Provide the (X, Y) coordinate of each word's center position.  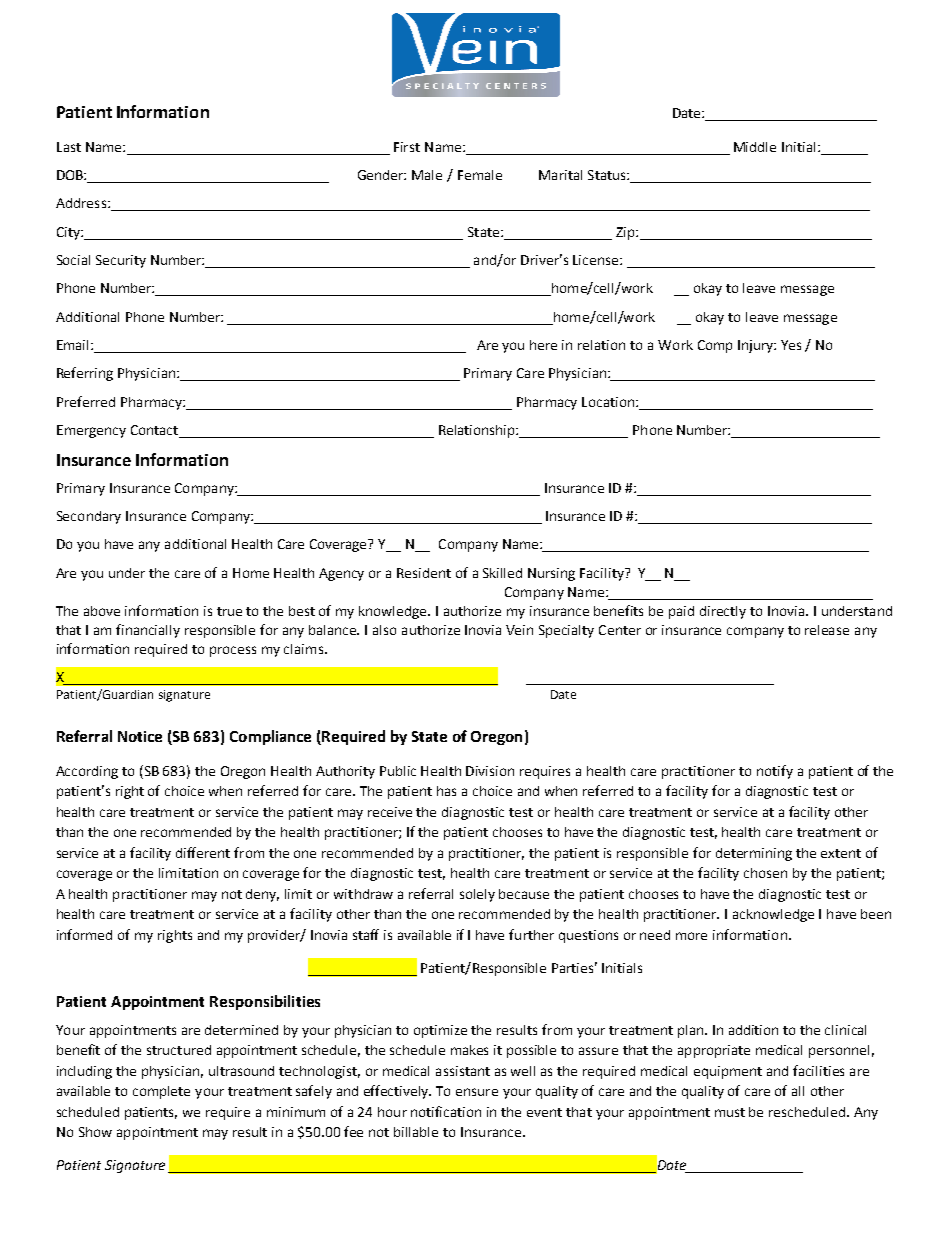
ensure (477, 1092)
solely (477, 895)
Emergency (91, 431)
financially (148, 631)
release (827, 630)
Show (95, 1132)
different (203, 852)
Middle (755, 147)
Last (69, 147)
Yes (791, 345)
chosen (765, 873)
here (543, 345)
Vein (519, 630)
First (407, 147)
